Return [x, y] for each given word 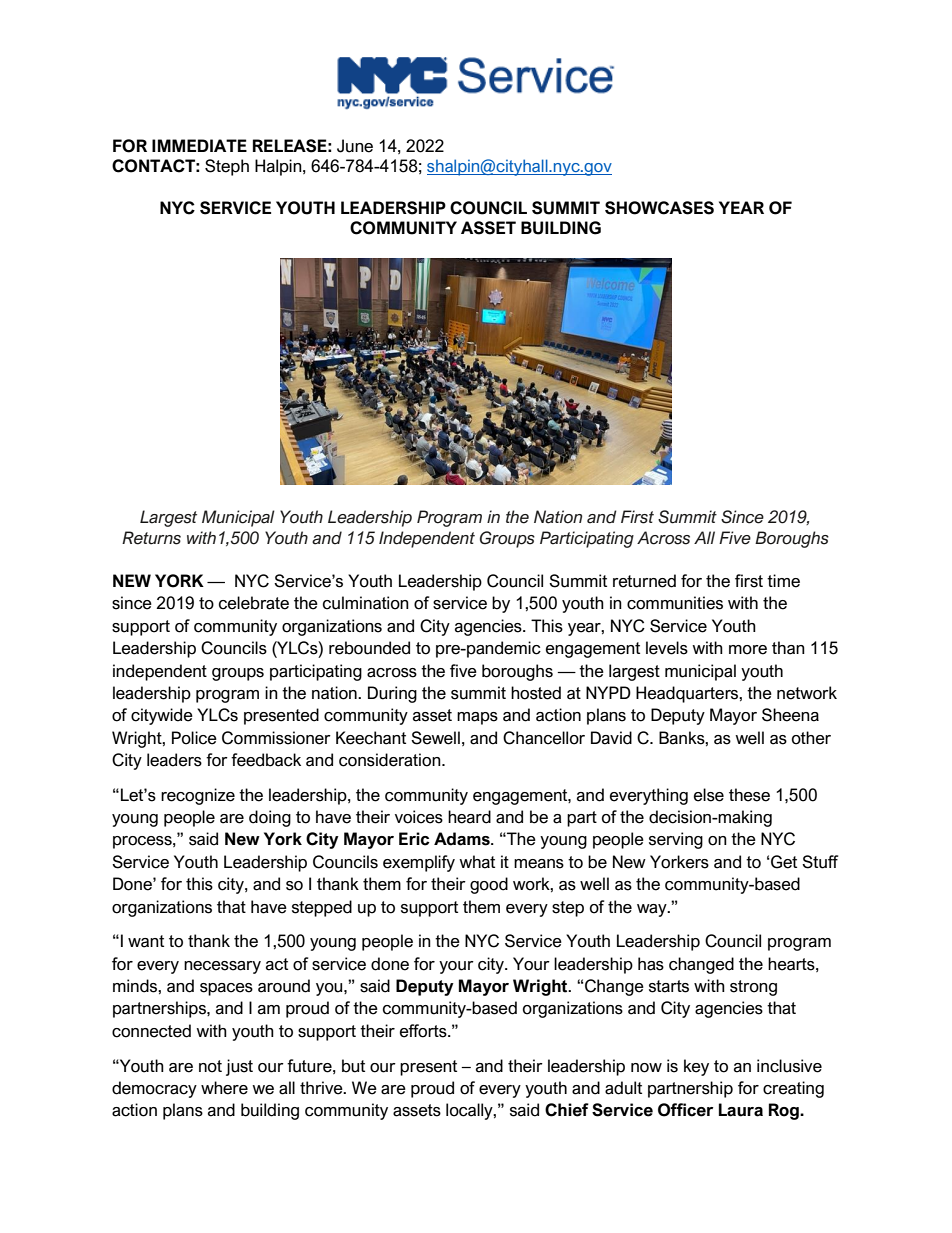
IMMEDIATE [199, 145]
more [748, 650]
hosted [536, 693]
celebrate [254, 603]
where [224, 1088]
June [355, 146]
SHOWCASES [659, 208]
